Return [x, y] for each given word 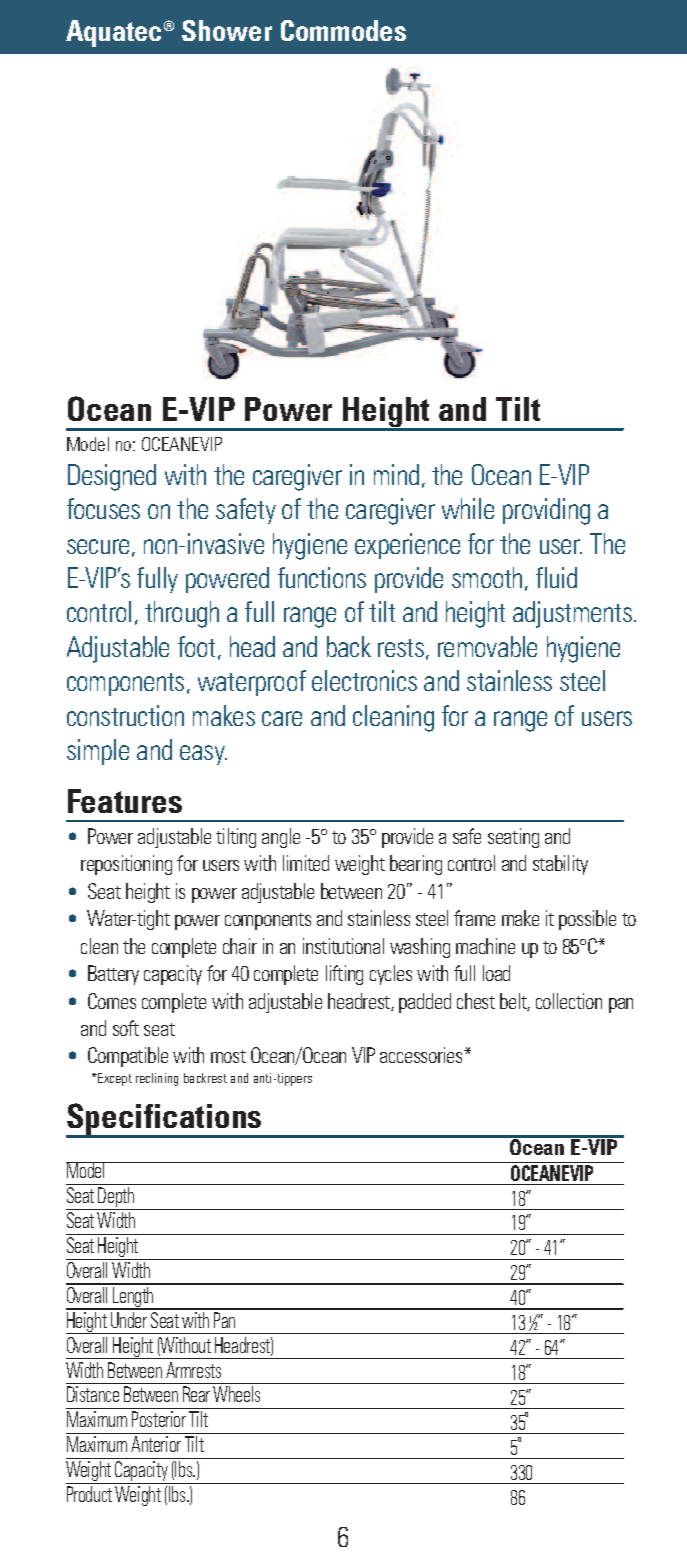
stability [560, 865]
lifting [344, 975]
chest [476, 1001]
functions [322, 577]
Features [125, 801]
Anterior [156, 1444]
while [468, 508]
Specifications [165, 1120]
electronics [364, 680]
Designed [112, 477]
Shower [227, 30]
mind [396, 474]
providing [546, 511]
